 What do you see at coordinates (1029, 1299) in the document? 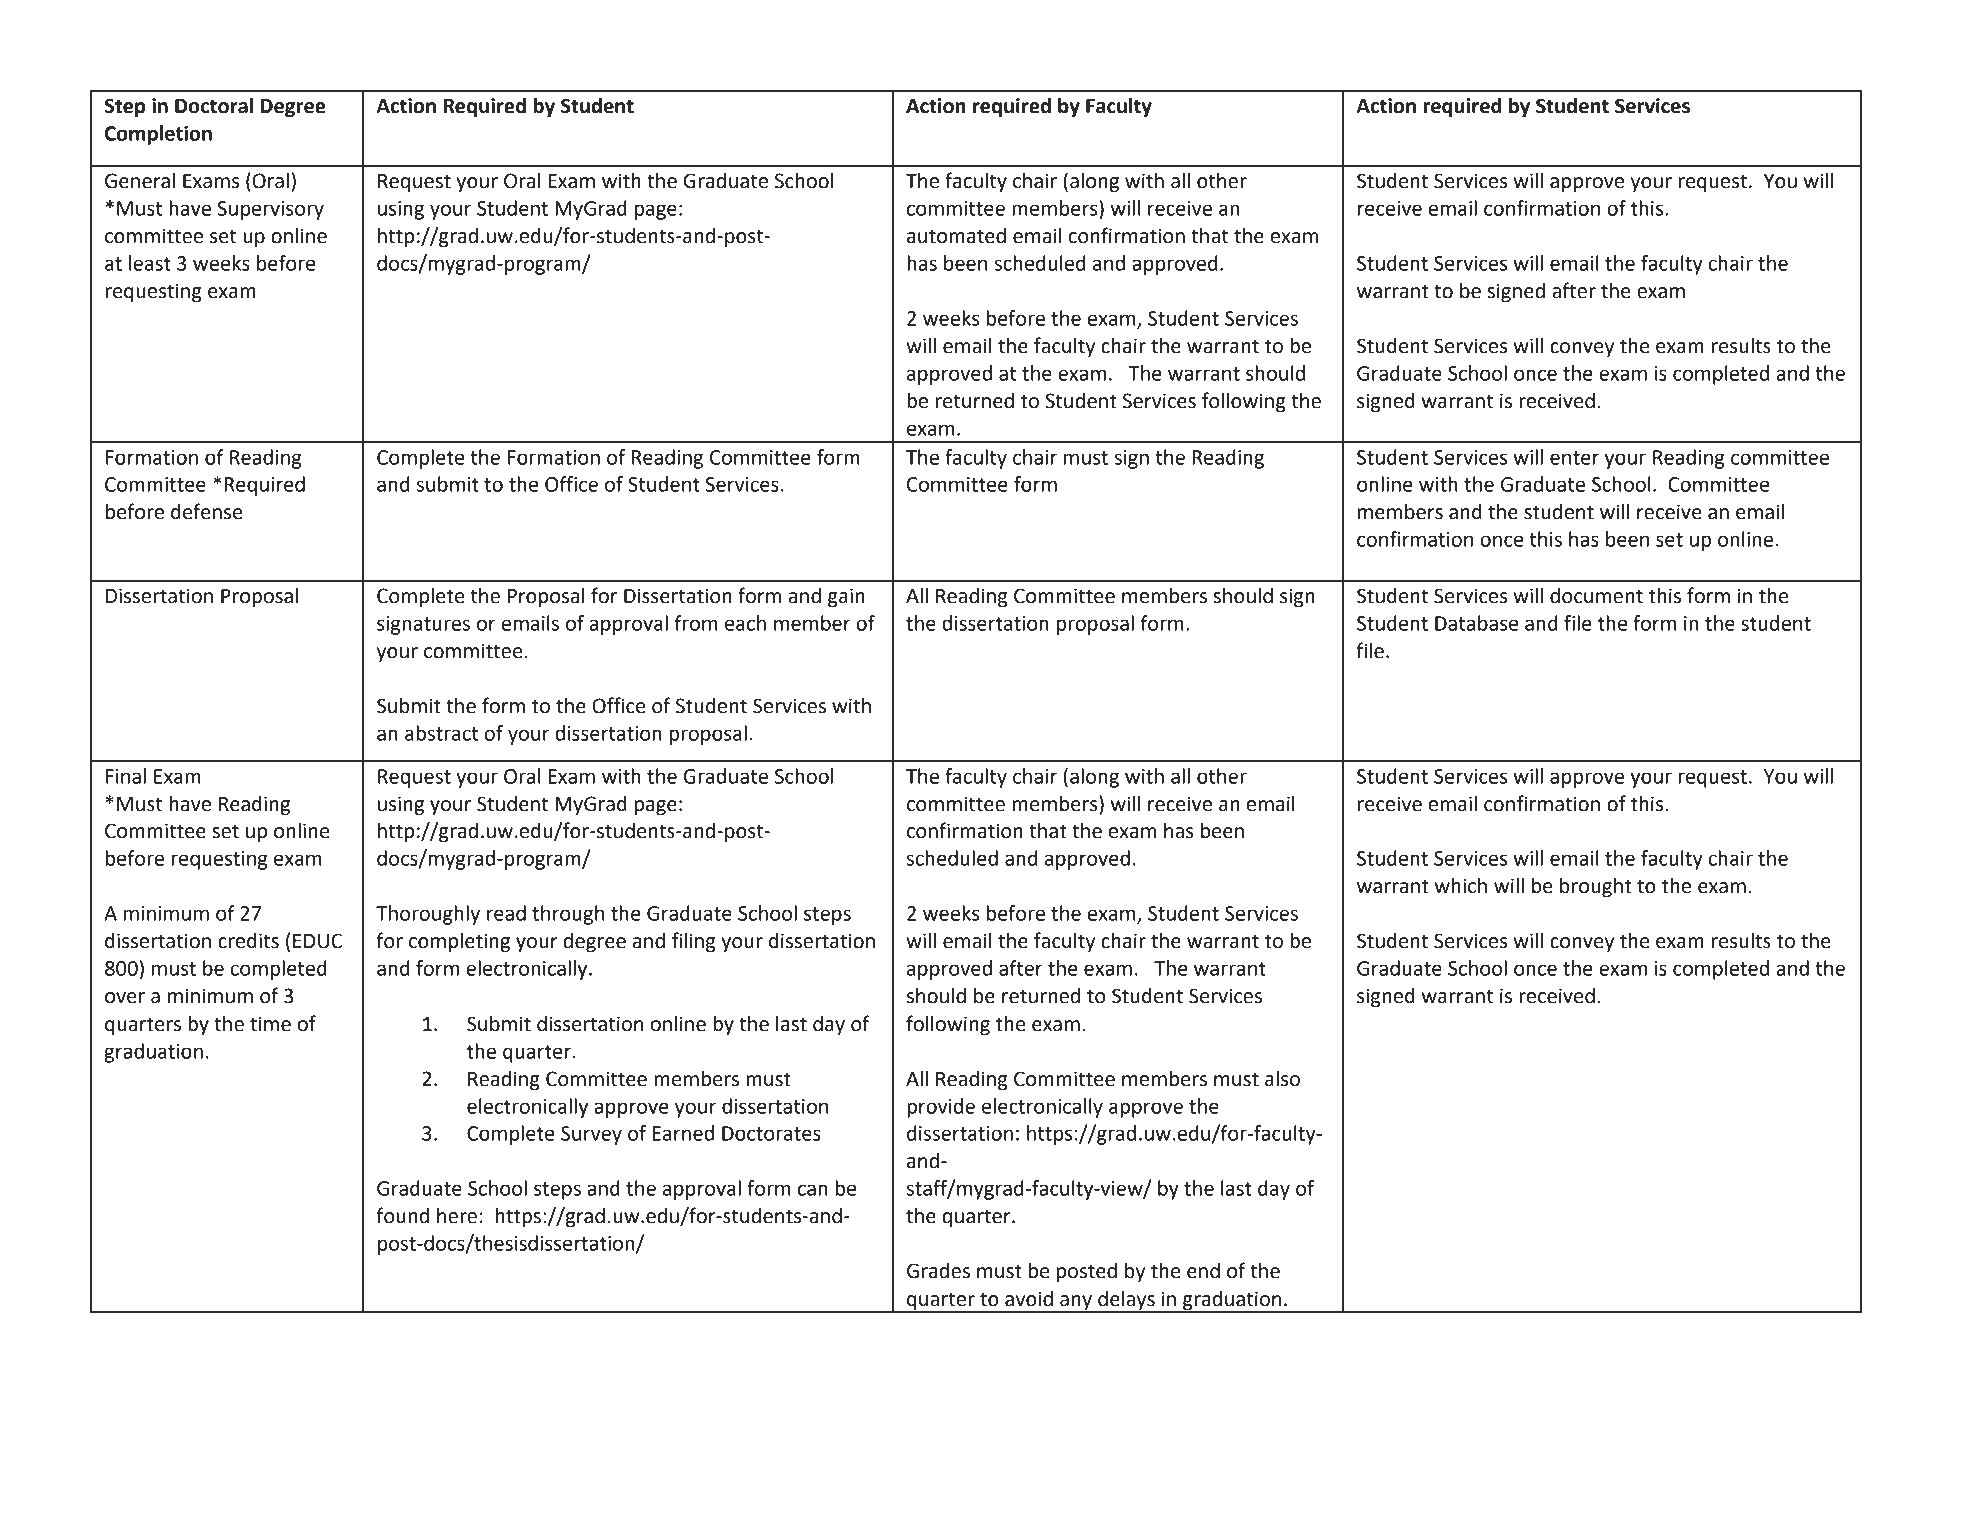
I see `avoid` at bounding box center [1029, 1299].
